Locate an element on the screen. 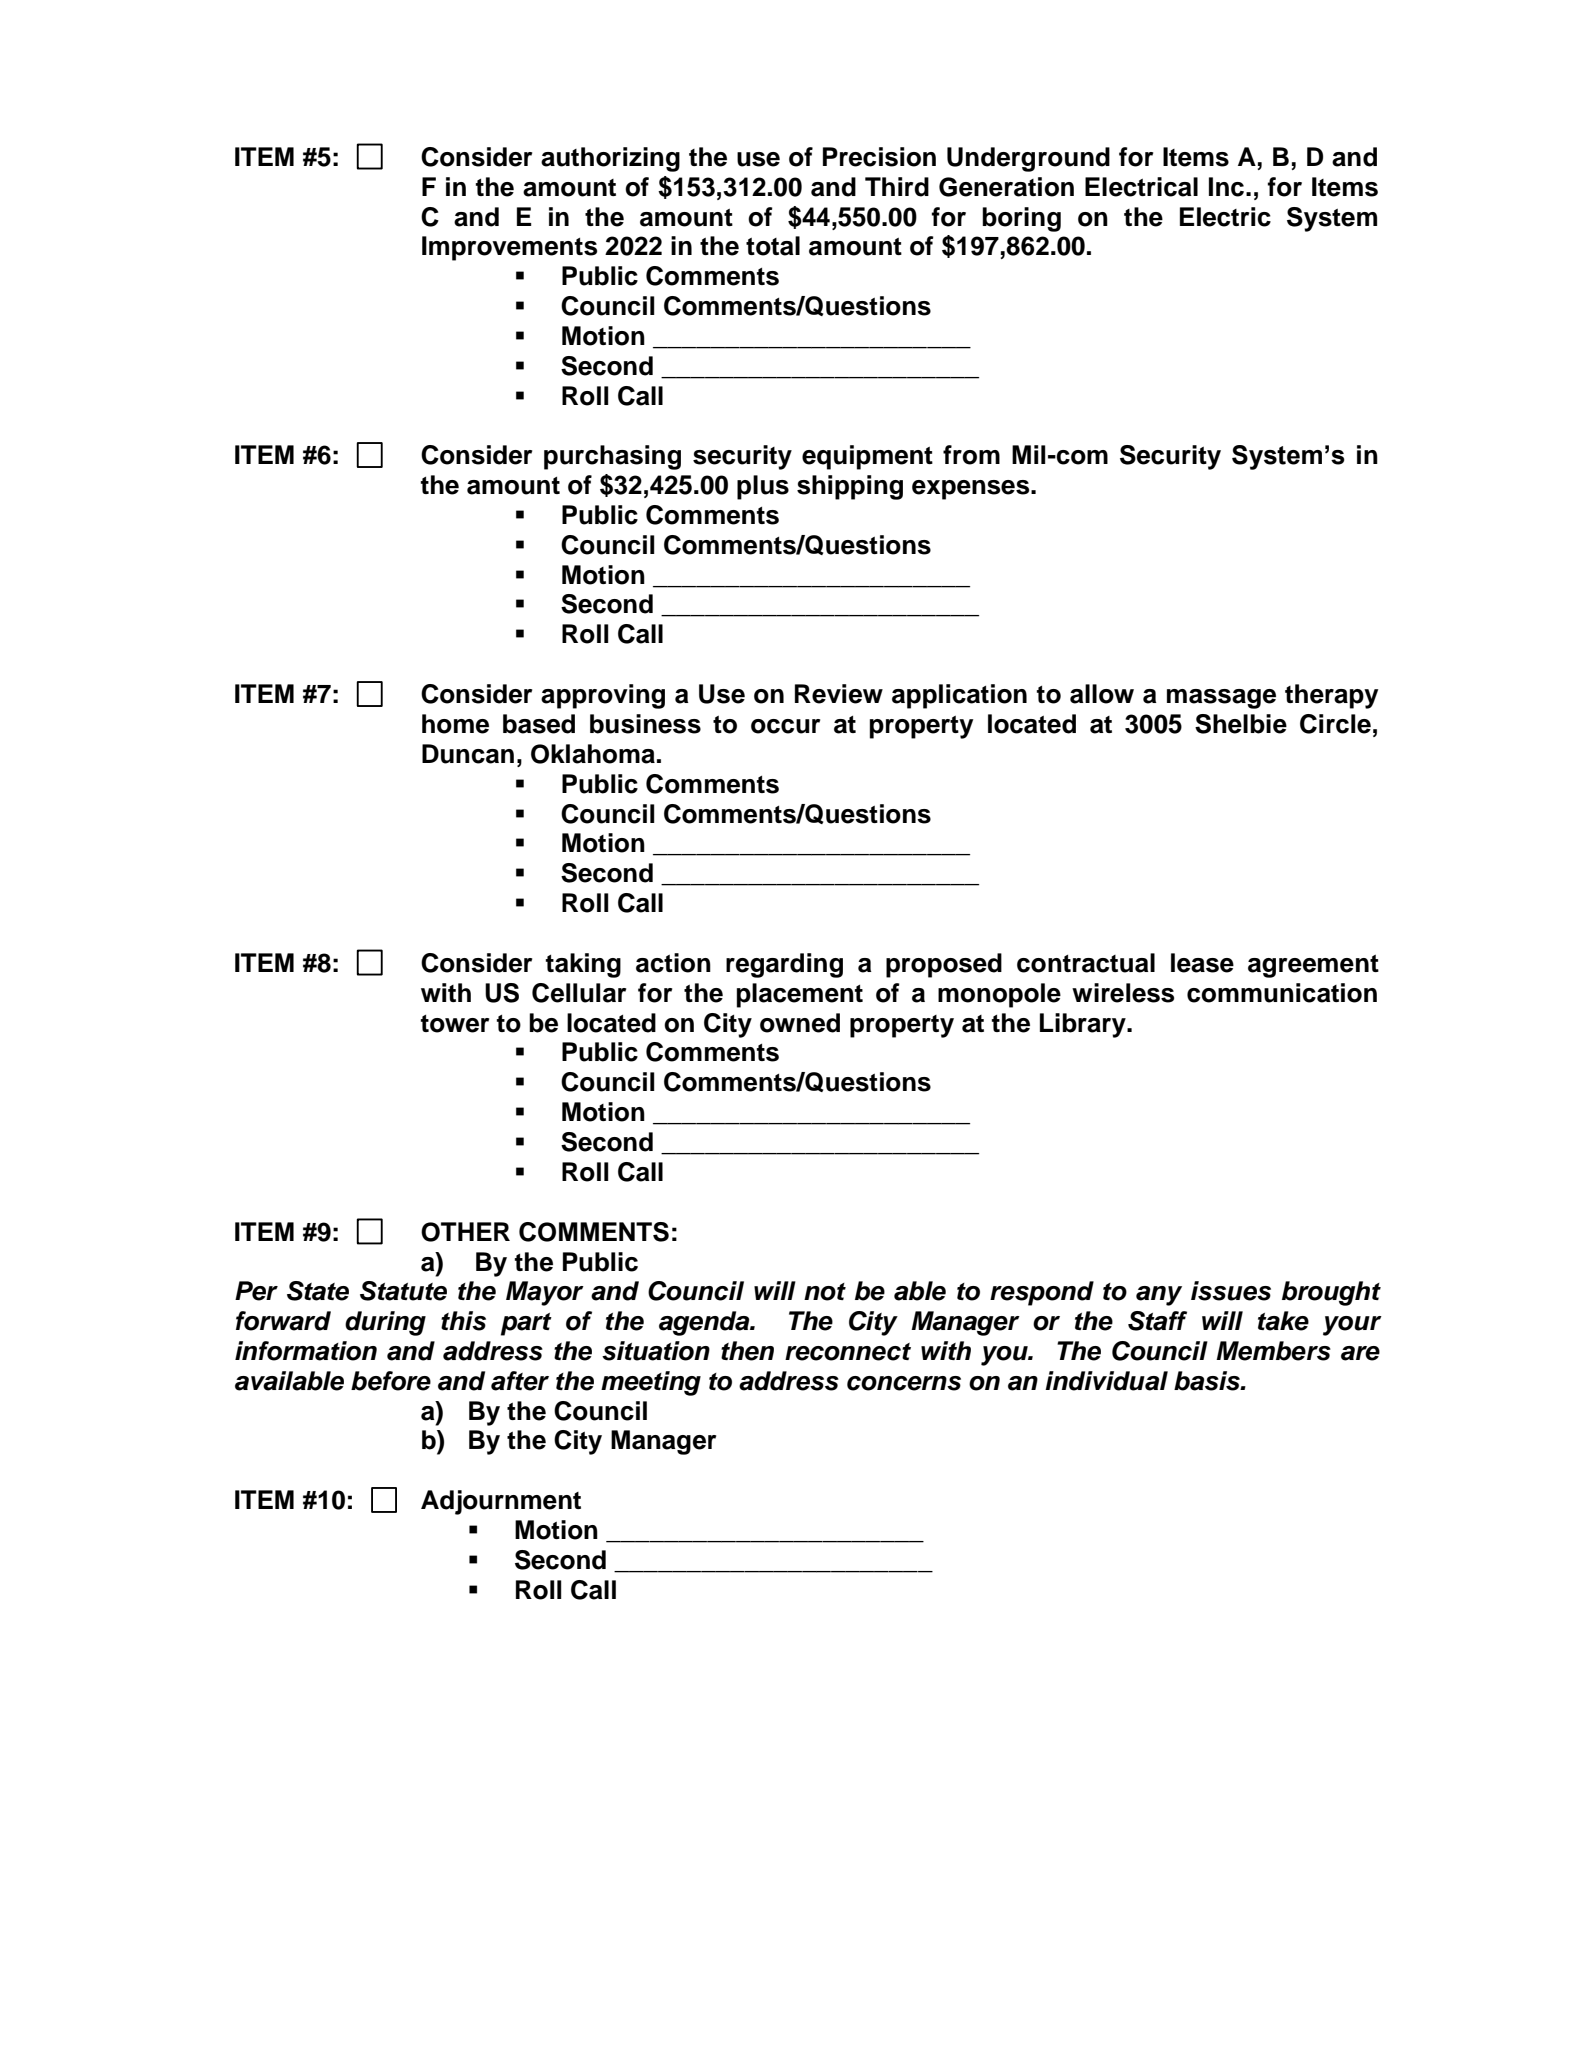  Underground is located at coordinates (1028, 159).
